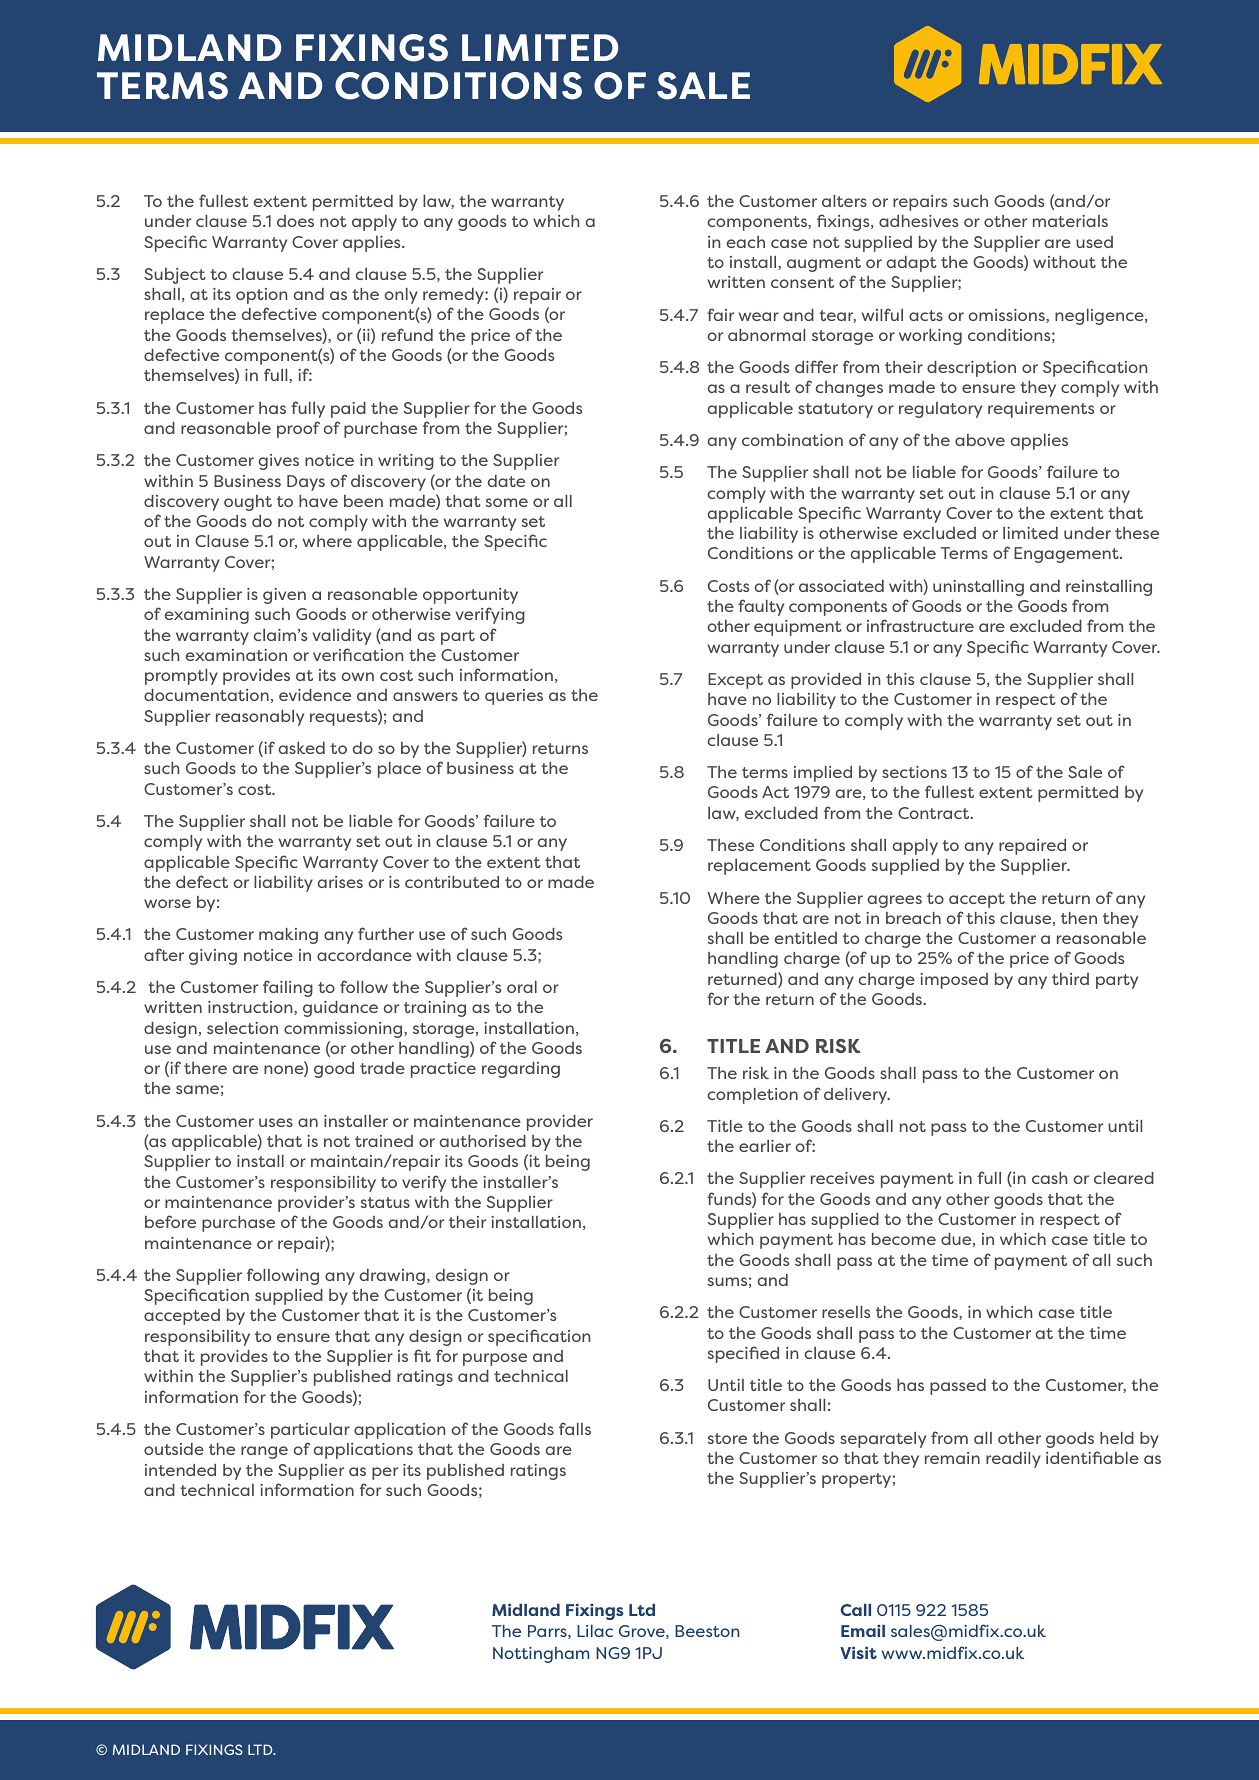 Image resolution: width=1259 pixels, height=1780 pixels. Describe the element at coordinates (720, 314) in the page. I see `fair` at that location.
